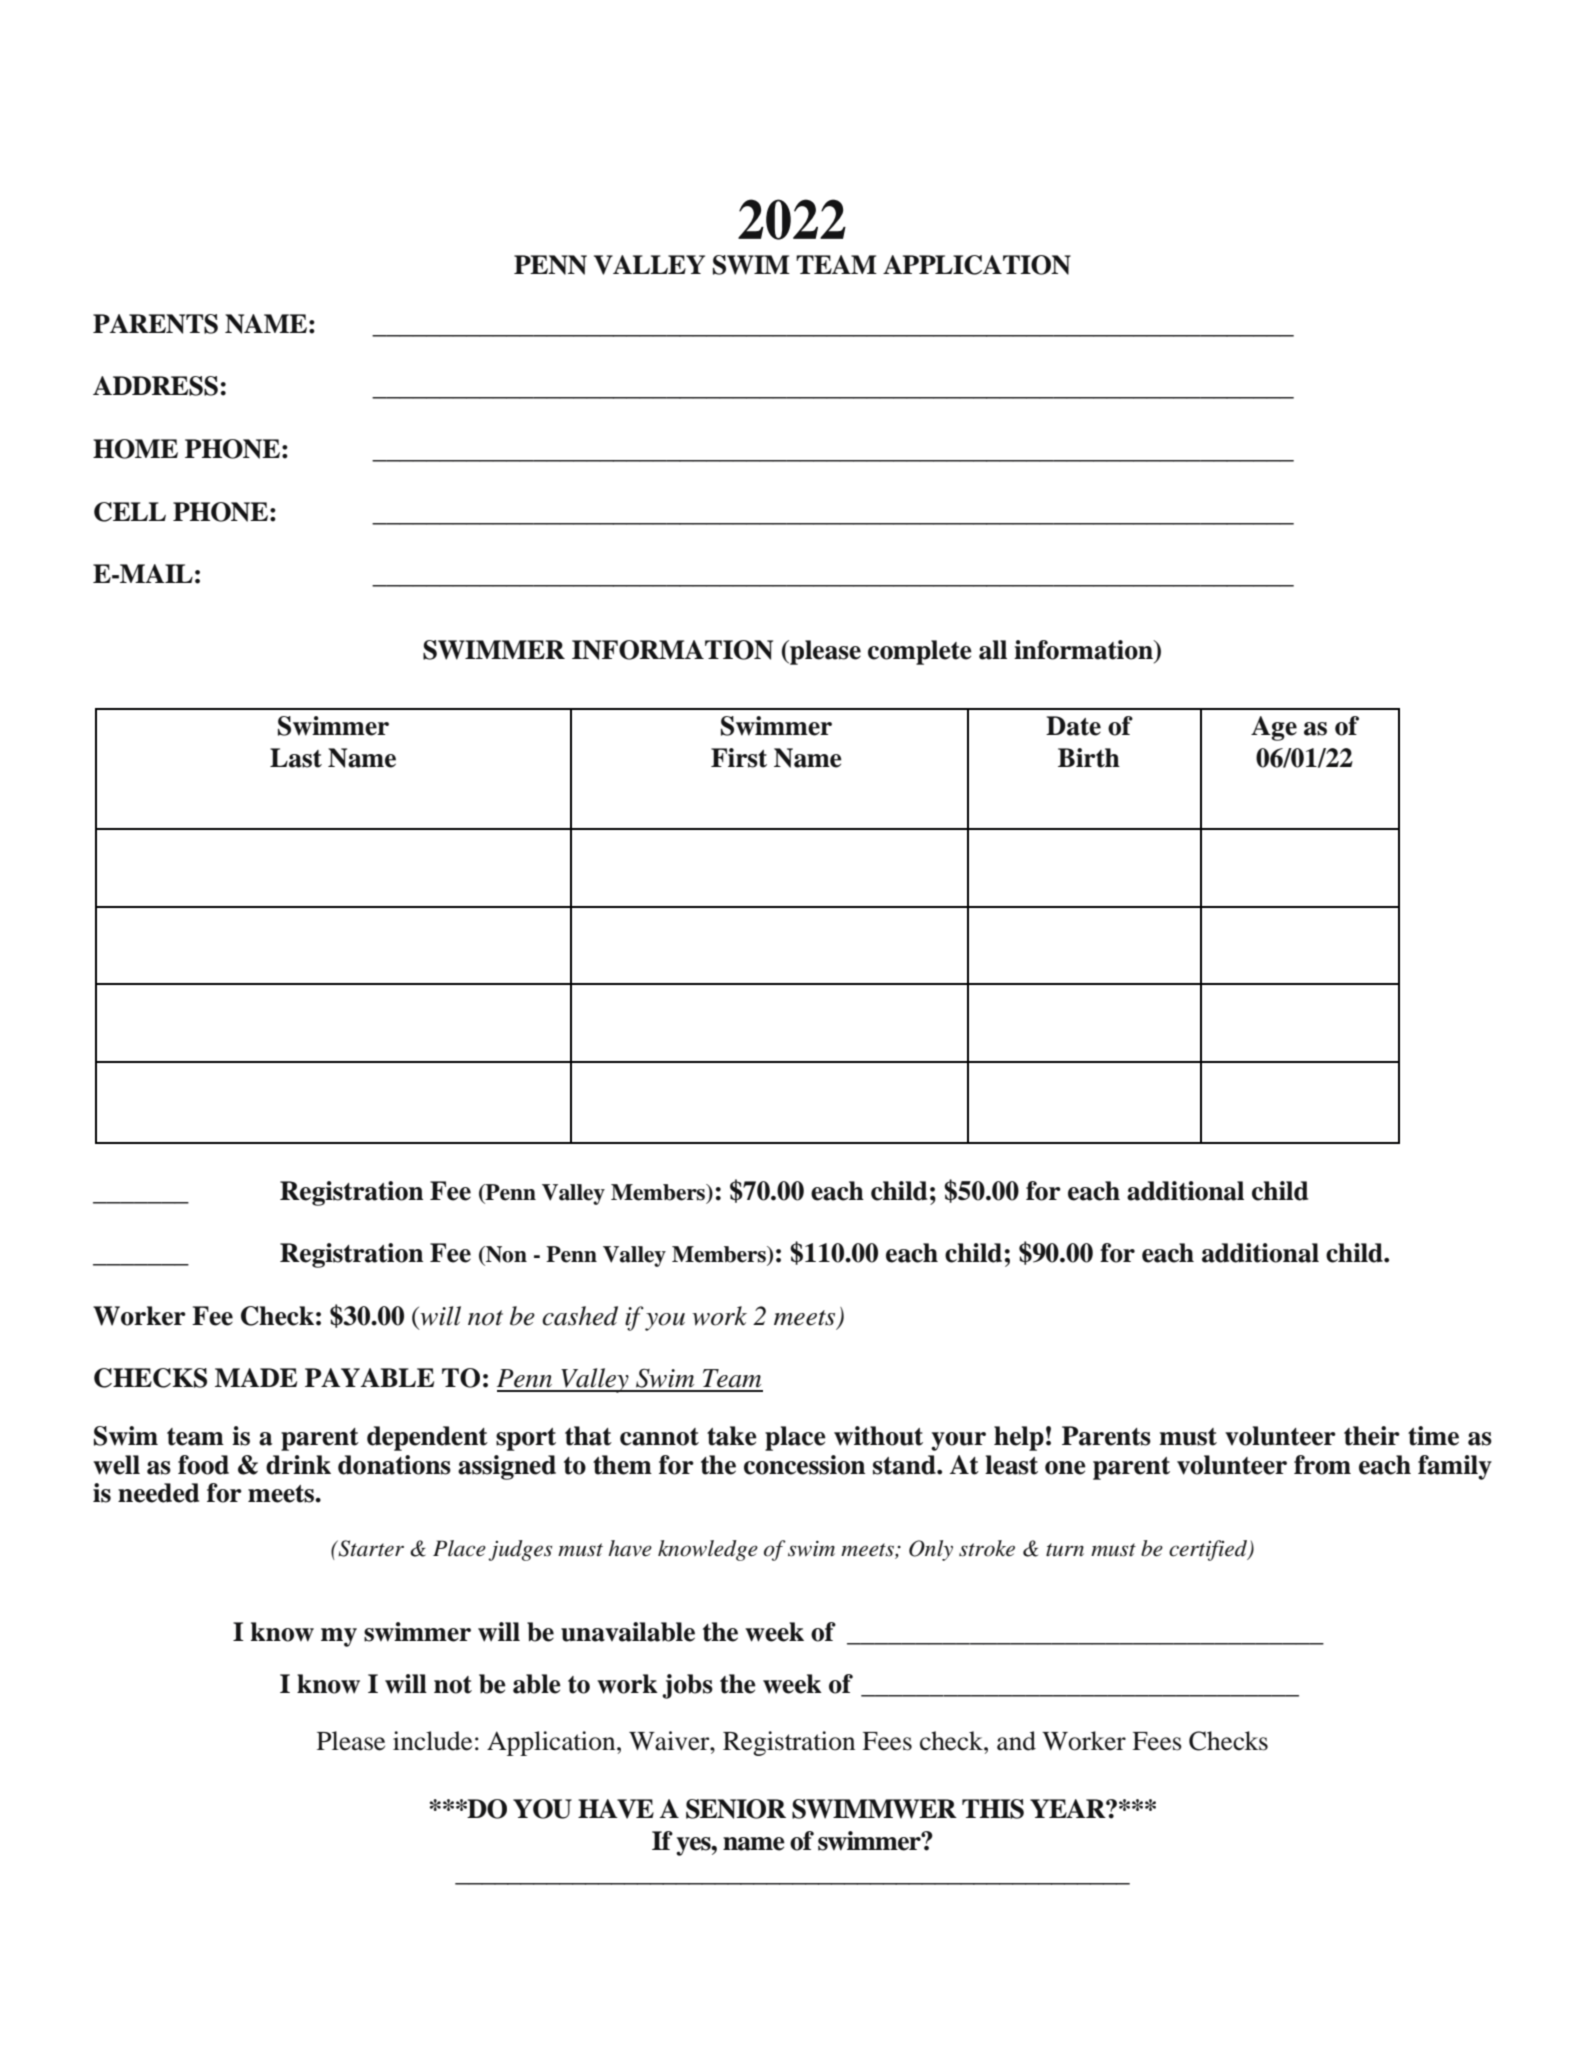 The height and width of the image is (2052, 1585). Describe the element at coordinates (1372, 1436) in the image. I see `their` at that location.
